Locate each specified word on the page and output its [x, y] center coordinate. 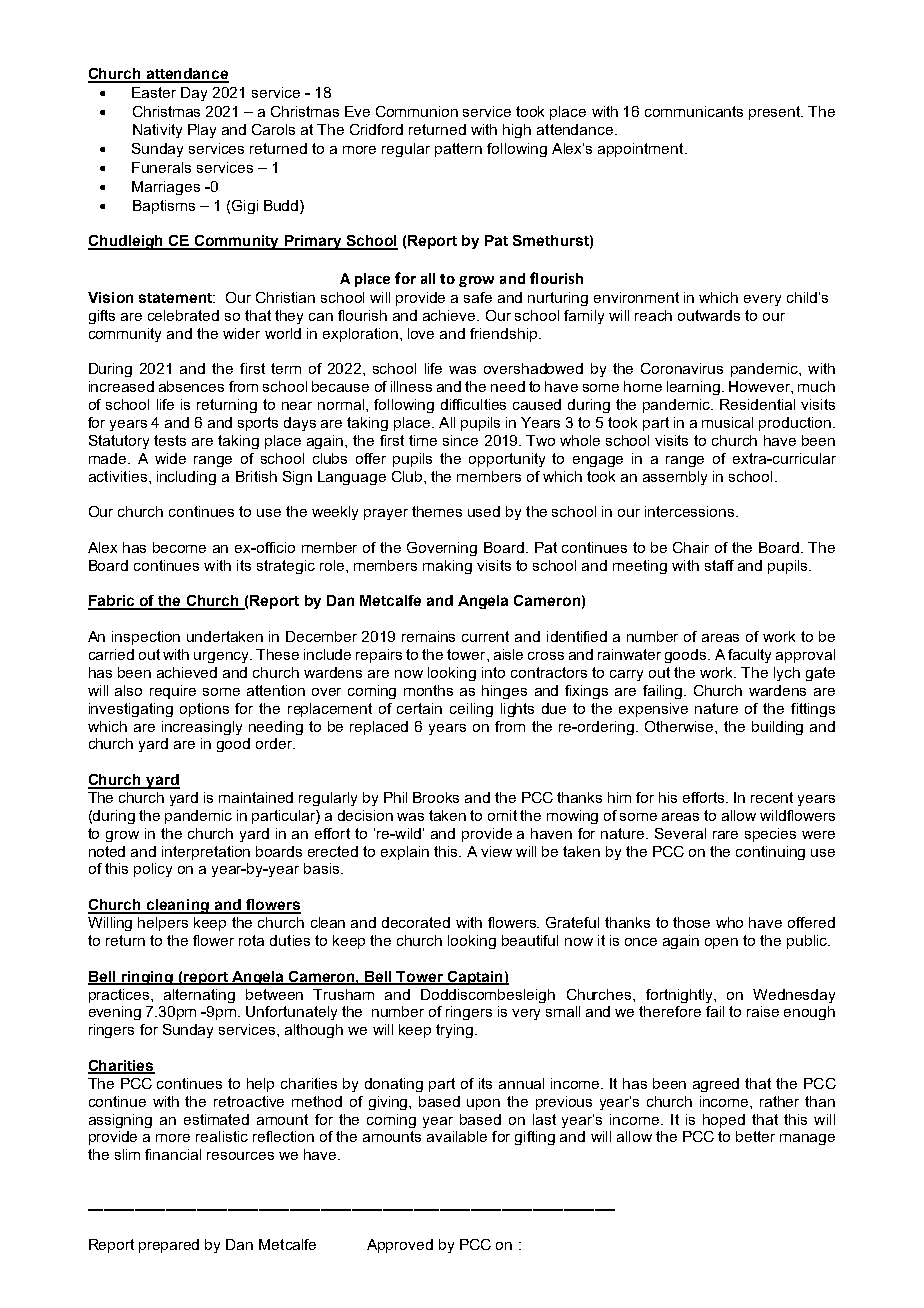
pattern [458, 150]
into [493, 672]
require [173, 692]
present [776, 113]
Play [202, 131]
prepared [169, 1246]
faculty [749, 656]
